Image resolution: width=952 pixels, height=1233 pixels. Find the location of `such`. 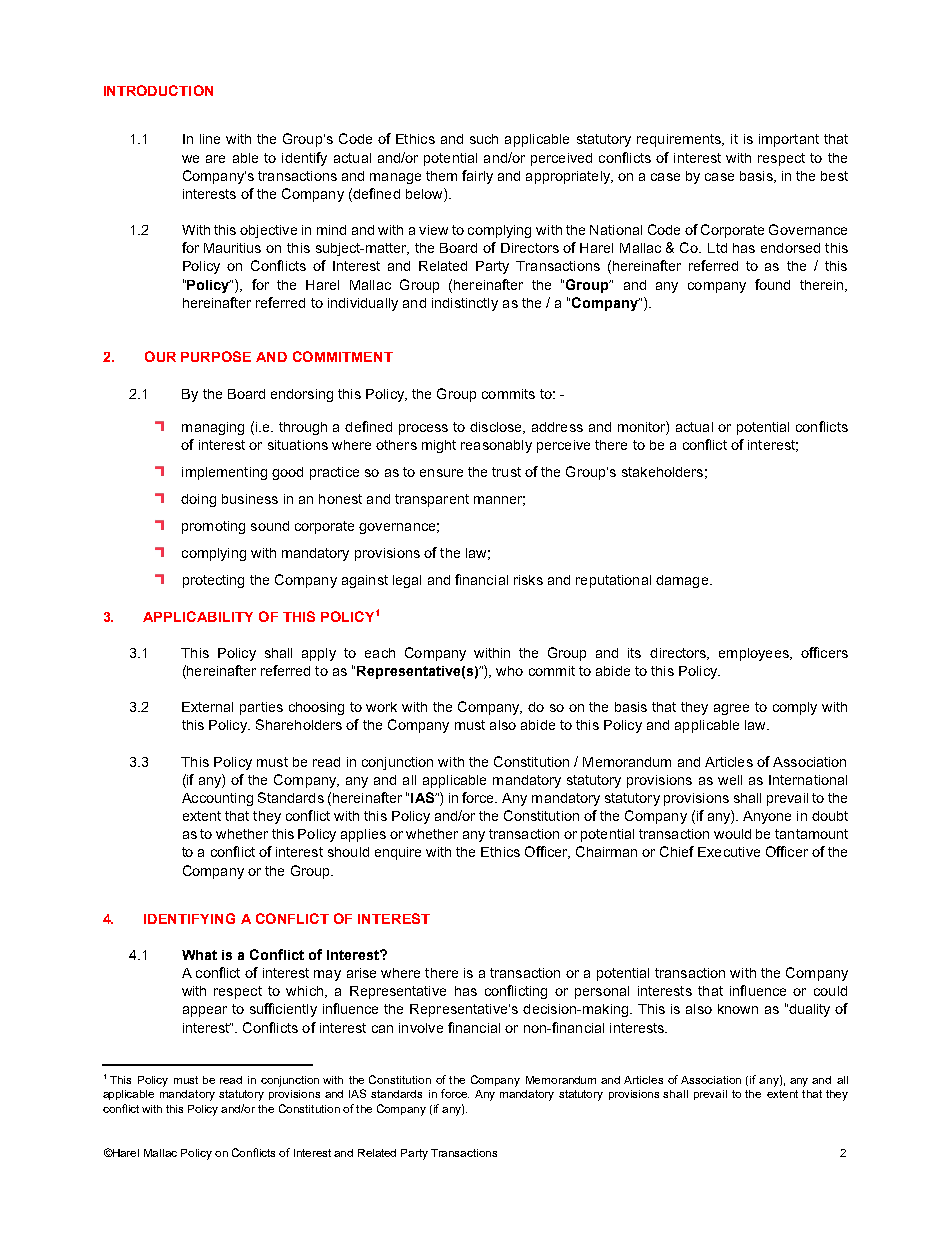

such is located at coordinates (484, 139).
